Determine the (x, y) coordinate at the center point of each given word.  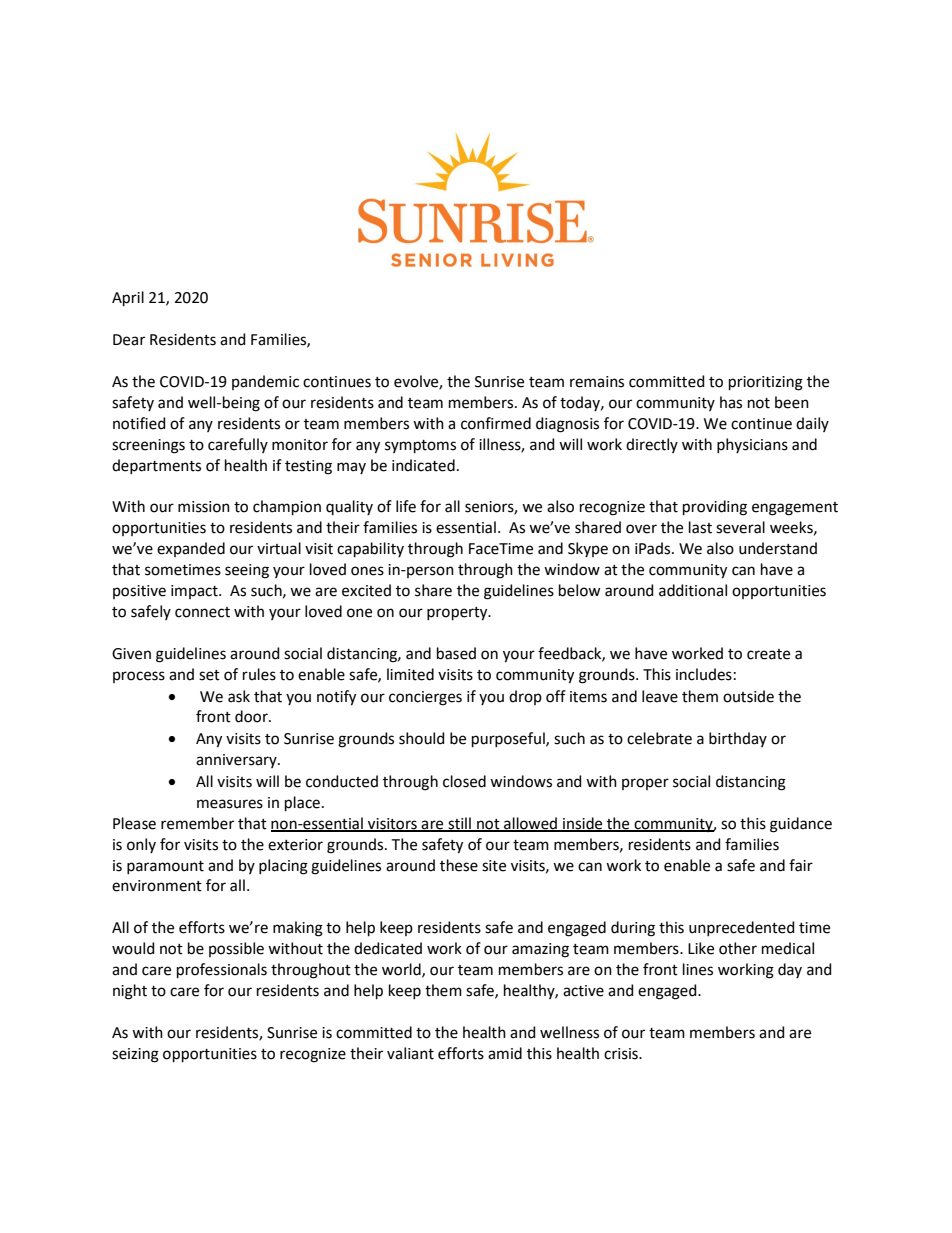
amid (505, 1053)
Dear (129, 340)
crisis (622, 1054)
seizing (135, 1055)
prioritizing (766, 383)
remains (597, 382)
